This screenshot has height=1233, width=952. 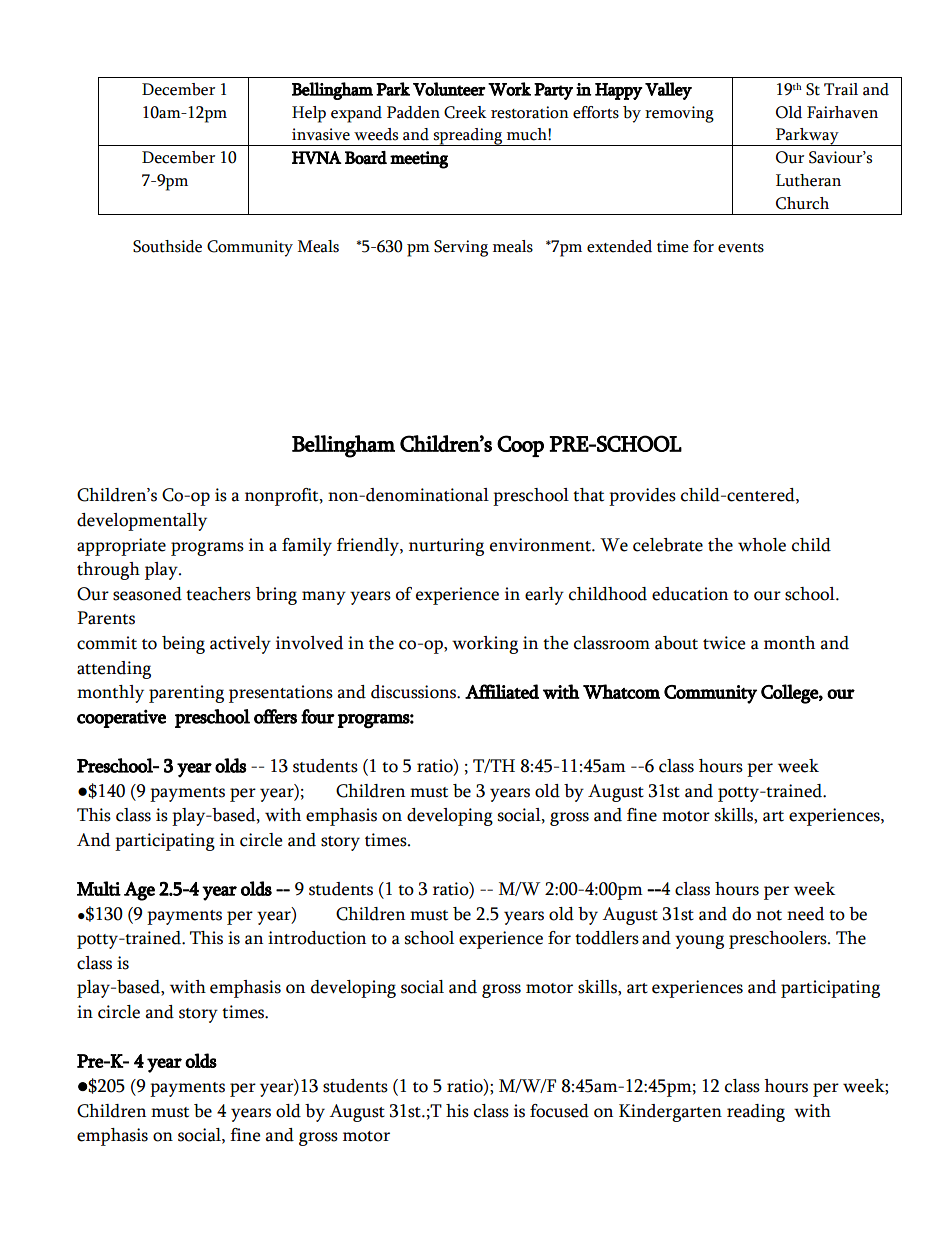 What do you see at coordinates (309, 114) in the screenshot?
I see `Help` at bounding box center [309, 114].
